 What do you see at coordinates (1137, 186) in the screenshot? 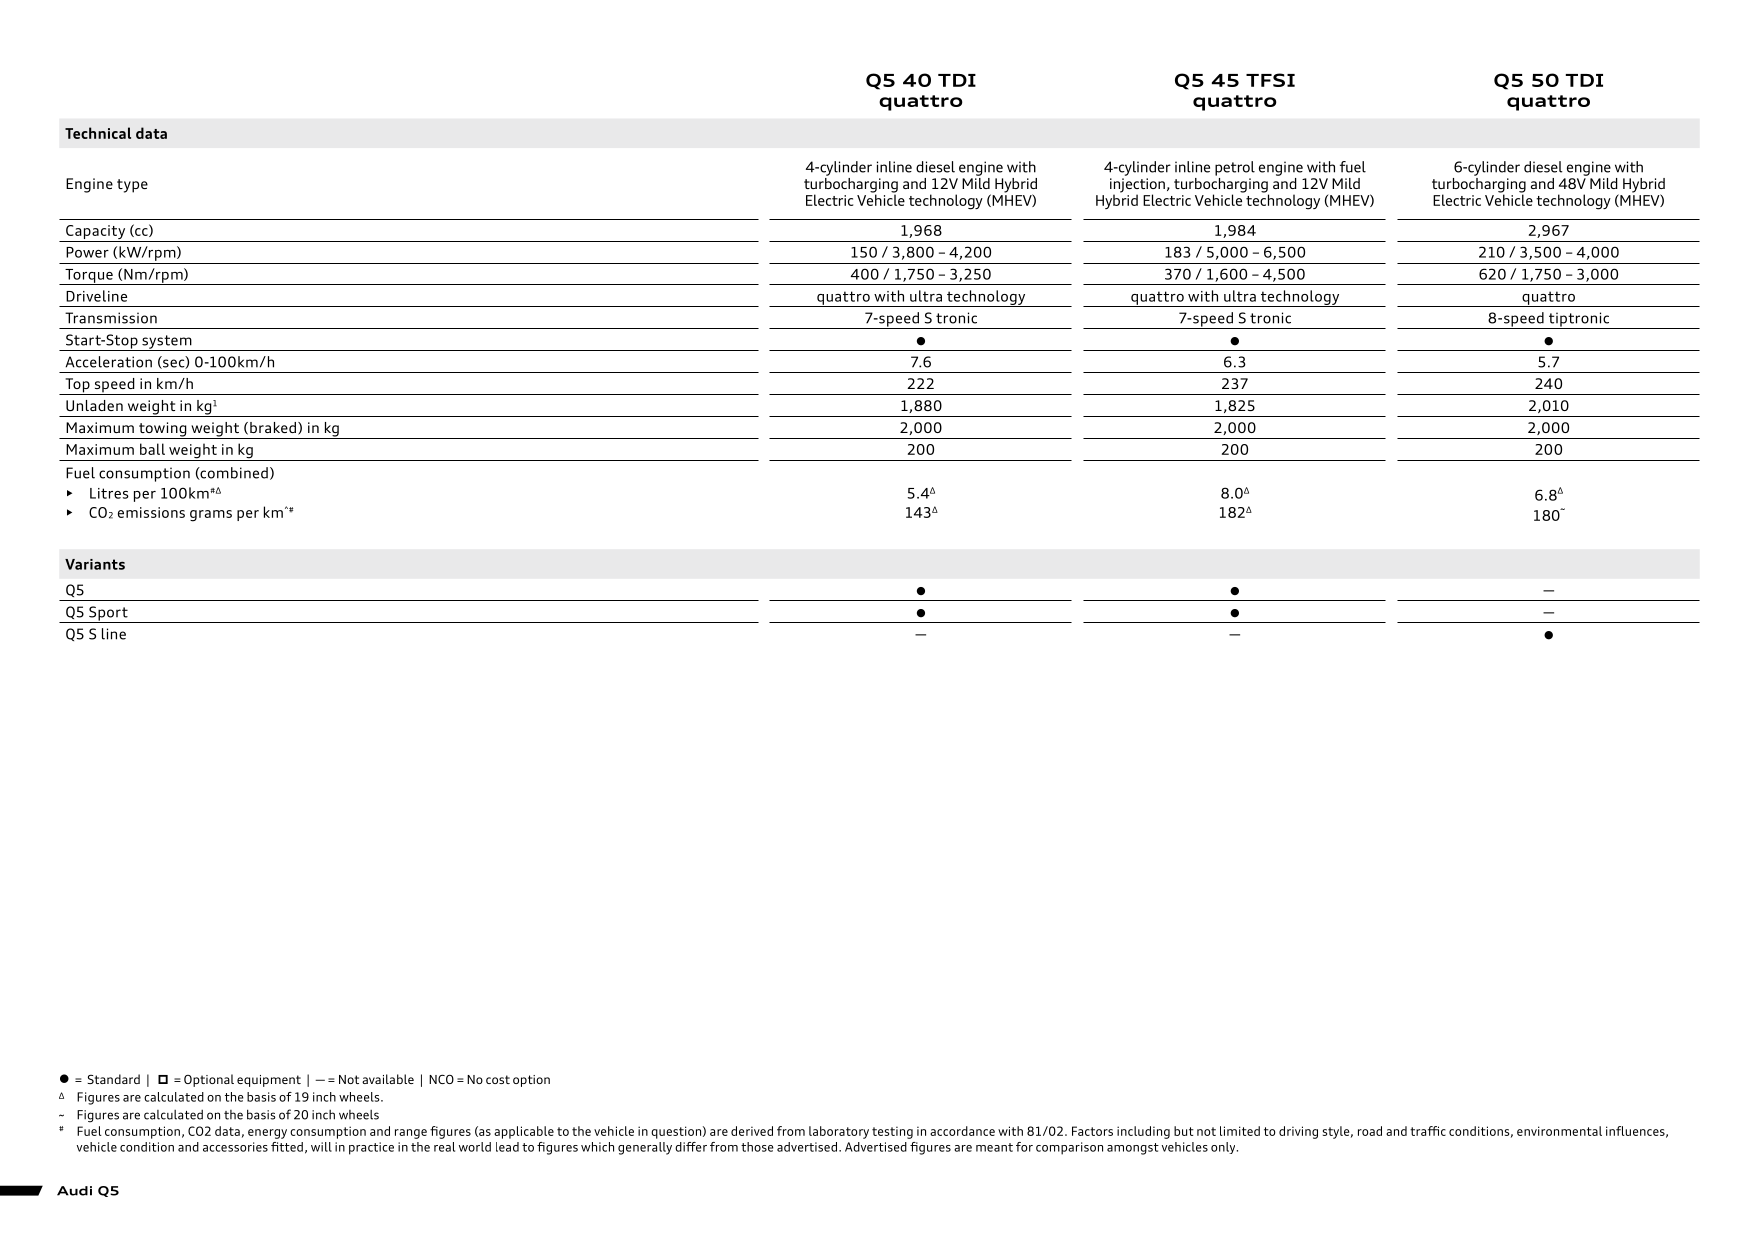
I see `injection` at bounding box center [1137, 186].
